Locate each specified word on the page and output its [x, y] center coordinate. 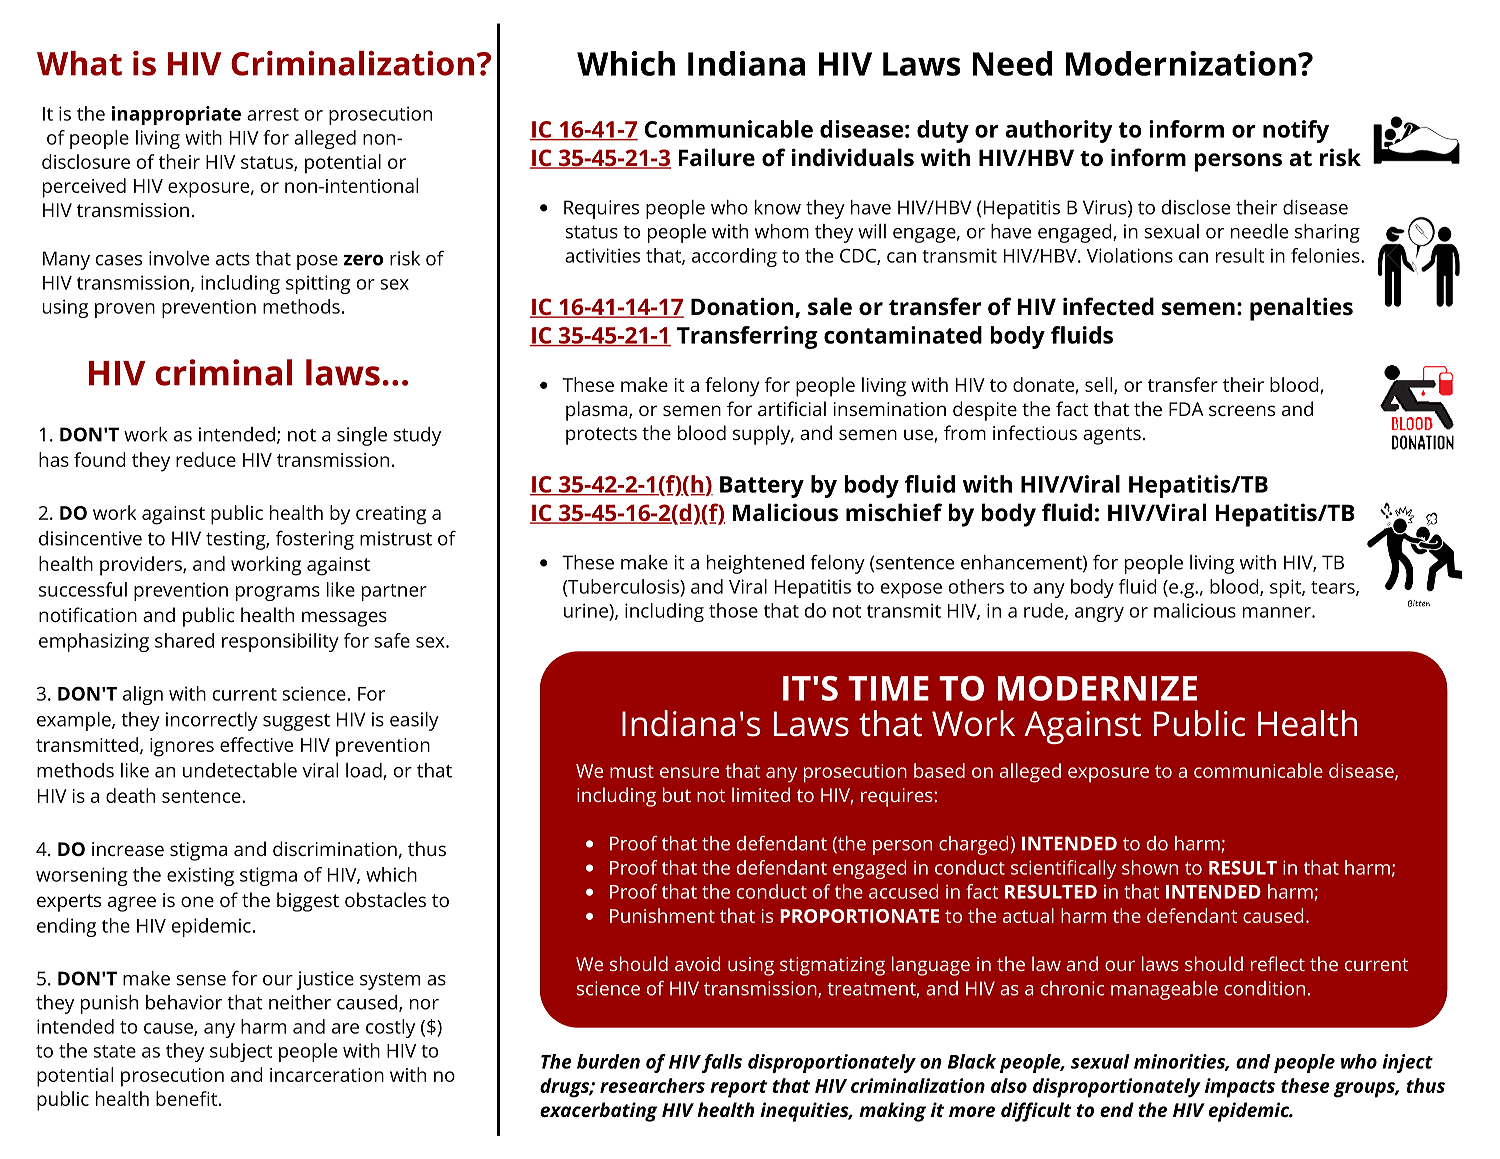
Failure [716, 157]
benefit [186, 1098]
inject [1407, 1063]
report [738, 1089]
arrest [273, 114]
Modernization [1181, 63]
